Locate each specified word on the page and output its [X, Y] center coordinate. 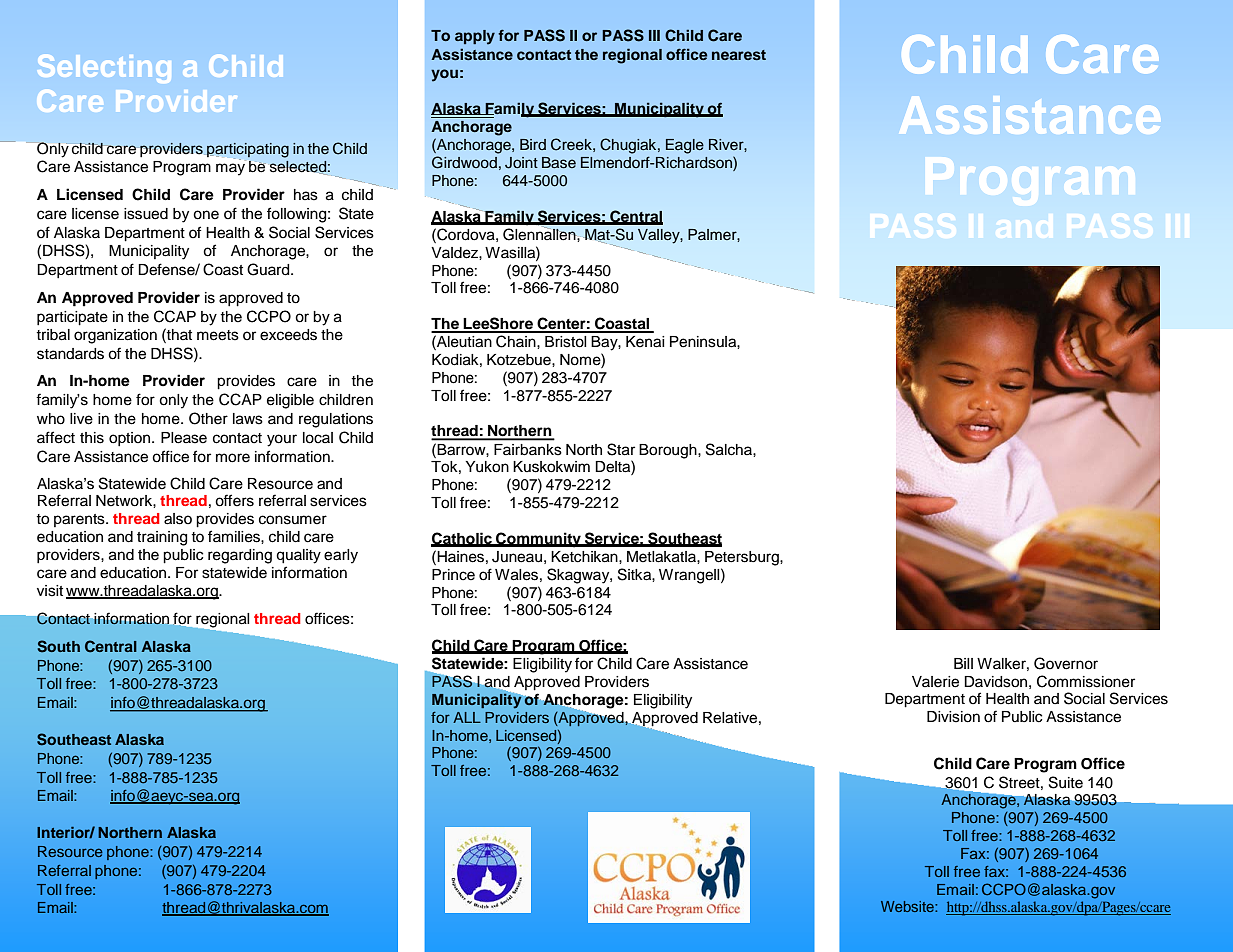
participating [248, 150]
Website [908, 906]
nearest [739, 55]
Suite [1066, 782]
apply [475, 37]
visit [50, 591]
